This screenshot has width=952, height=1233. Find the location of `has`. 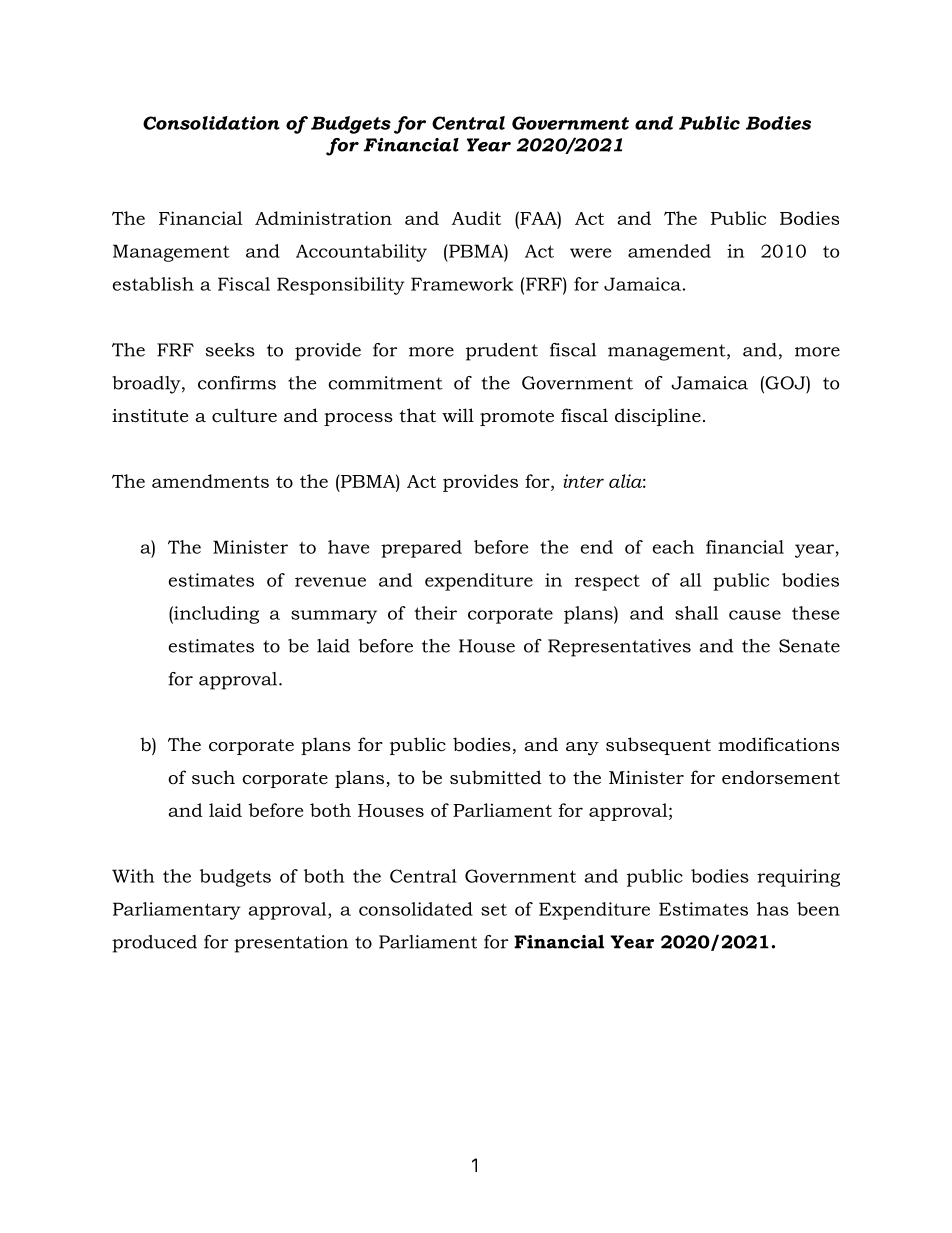

has is located at coordinates (773, 909).
